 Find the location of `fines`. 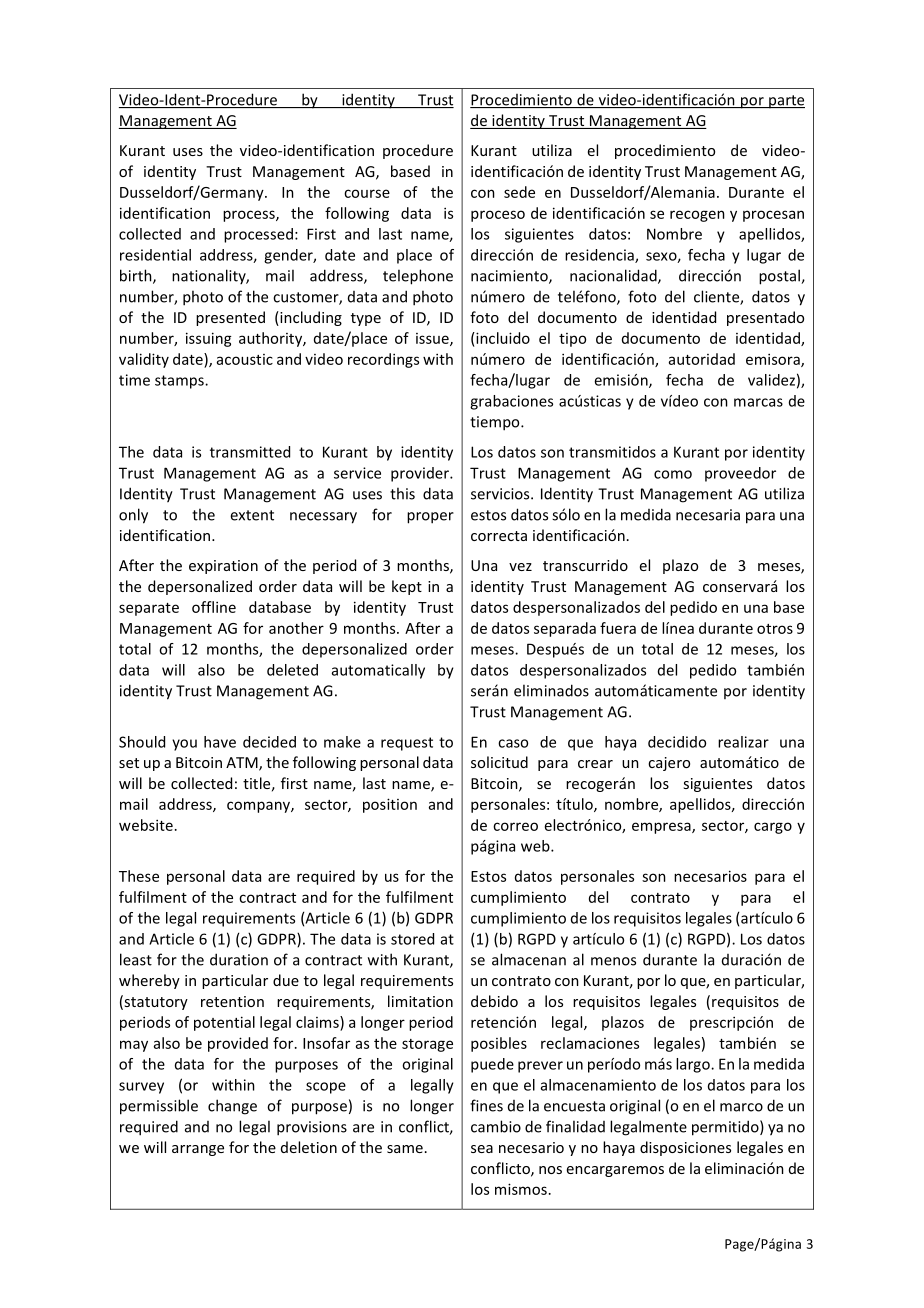

fines is located at coordinates (486, 1105).
